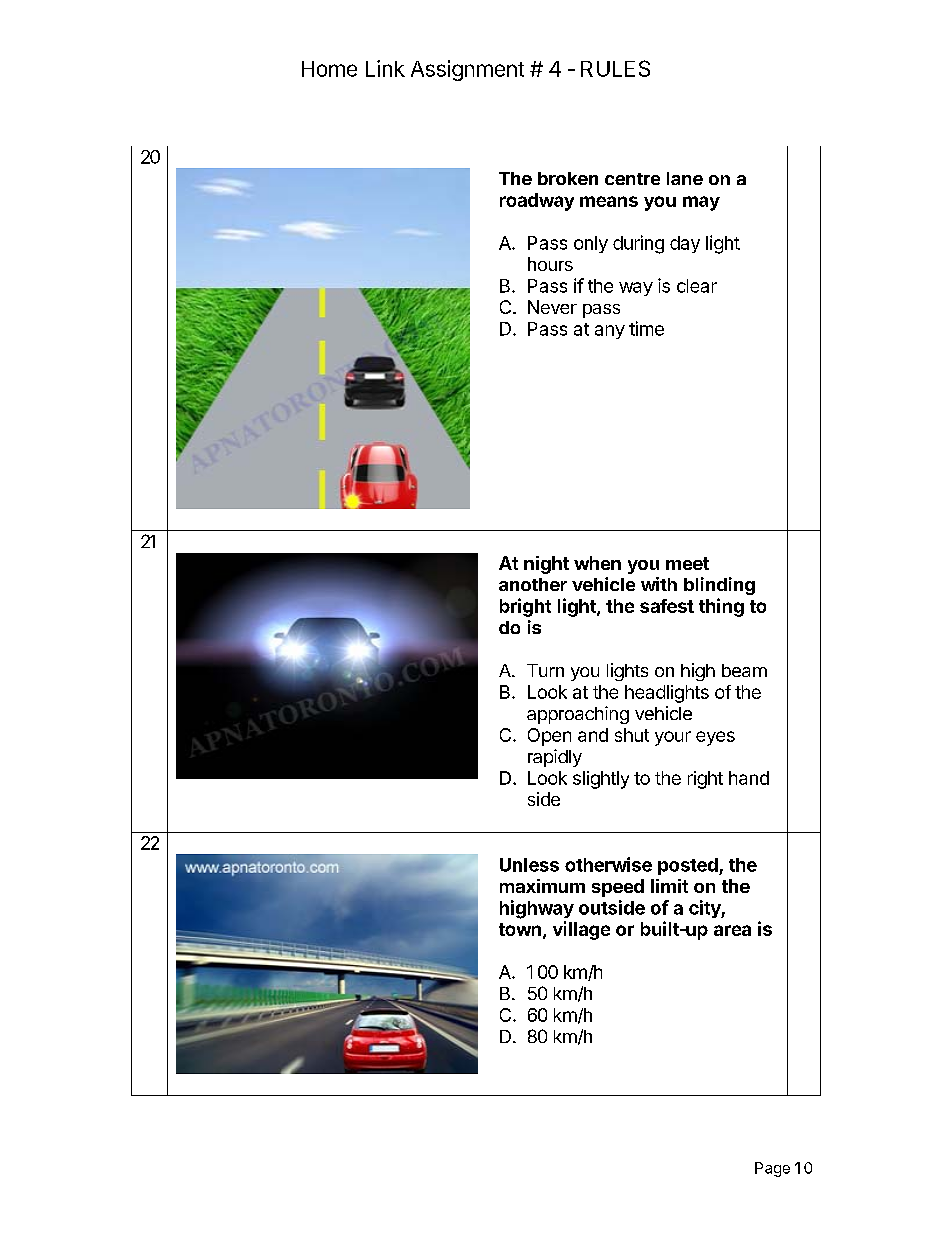  What do you see at coordinates (520, 929) in the screenshot?
I see `town` at bounding box center [520, 929].
